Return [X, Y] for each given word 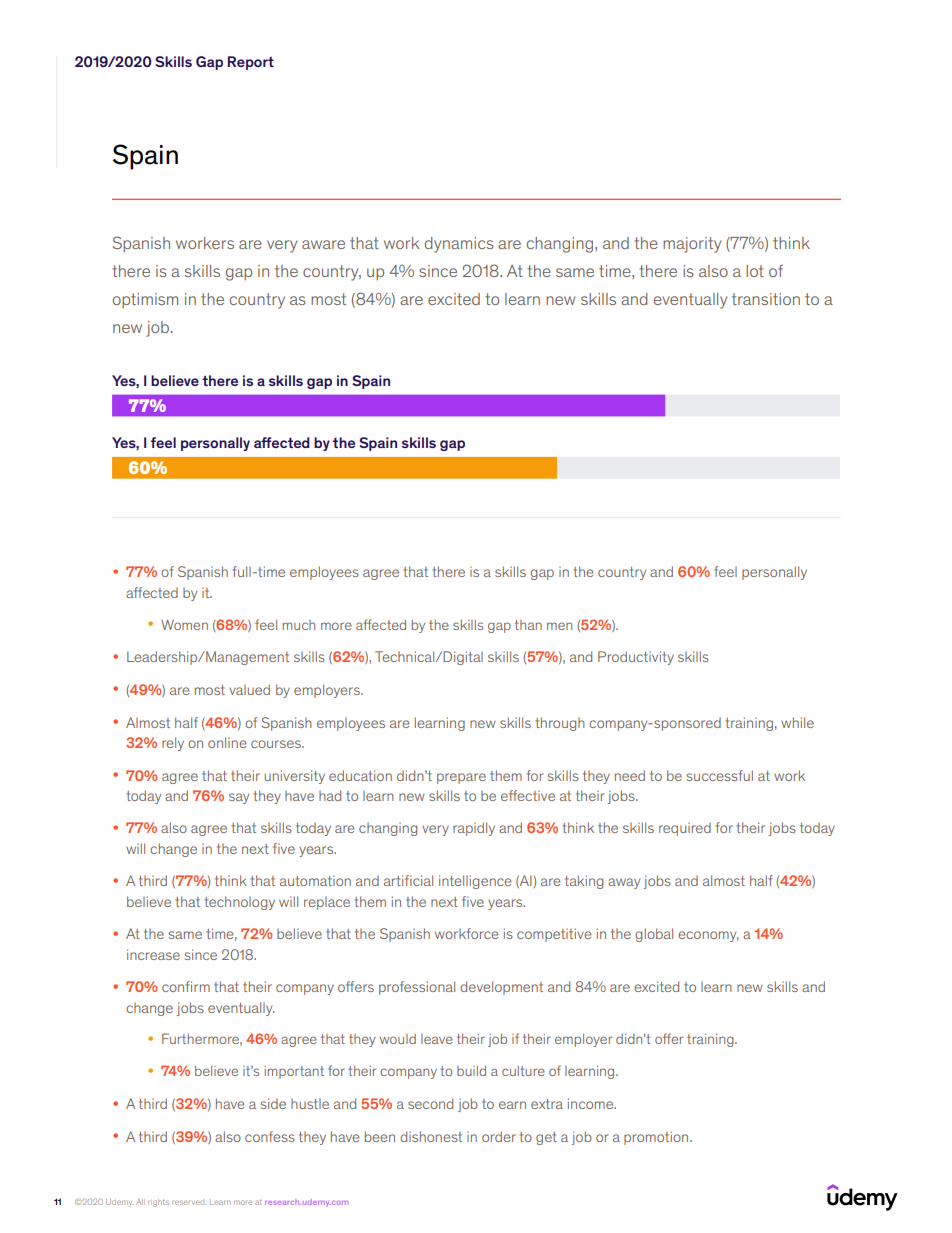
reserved [189, 1202]
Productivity [636, 658]
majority [692, 245]
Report [251, 63]
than [528, 625]
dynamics [459, 245]
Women [184, 625]
